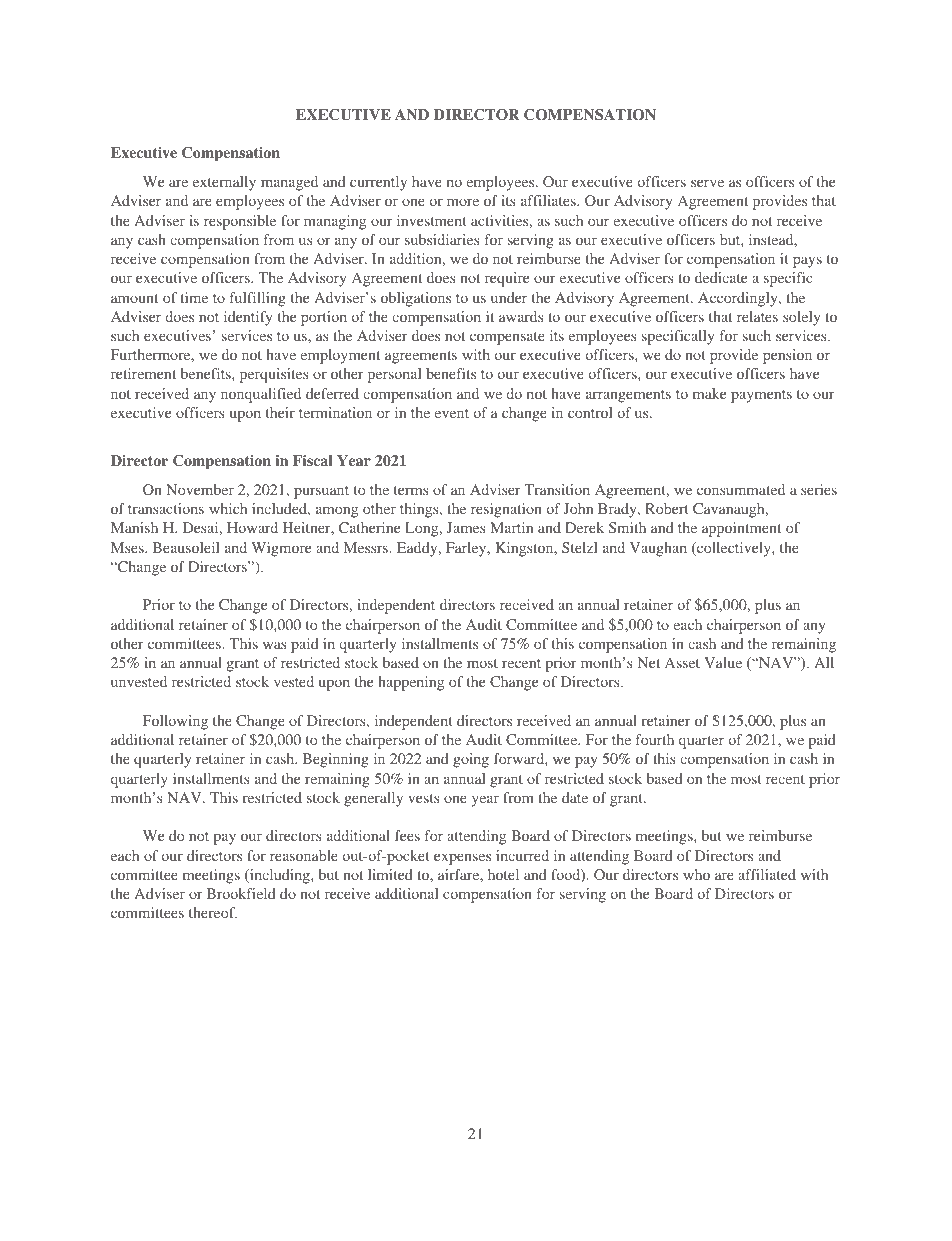  What do you see at coordinates (723, 662) in the screenshot?
I see `Value` at bounding box center [723, 662].
